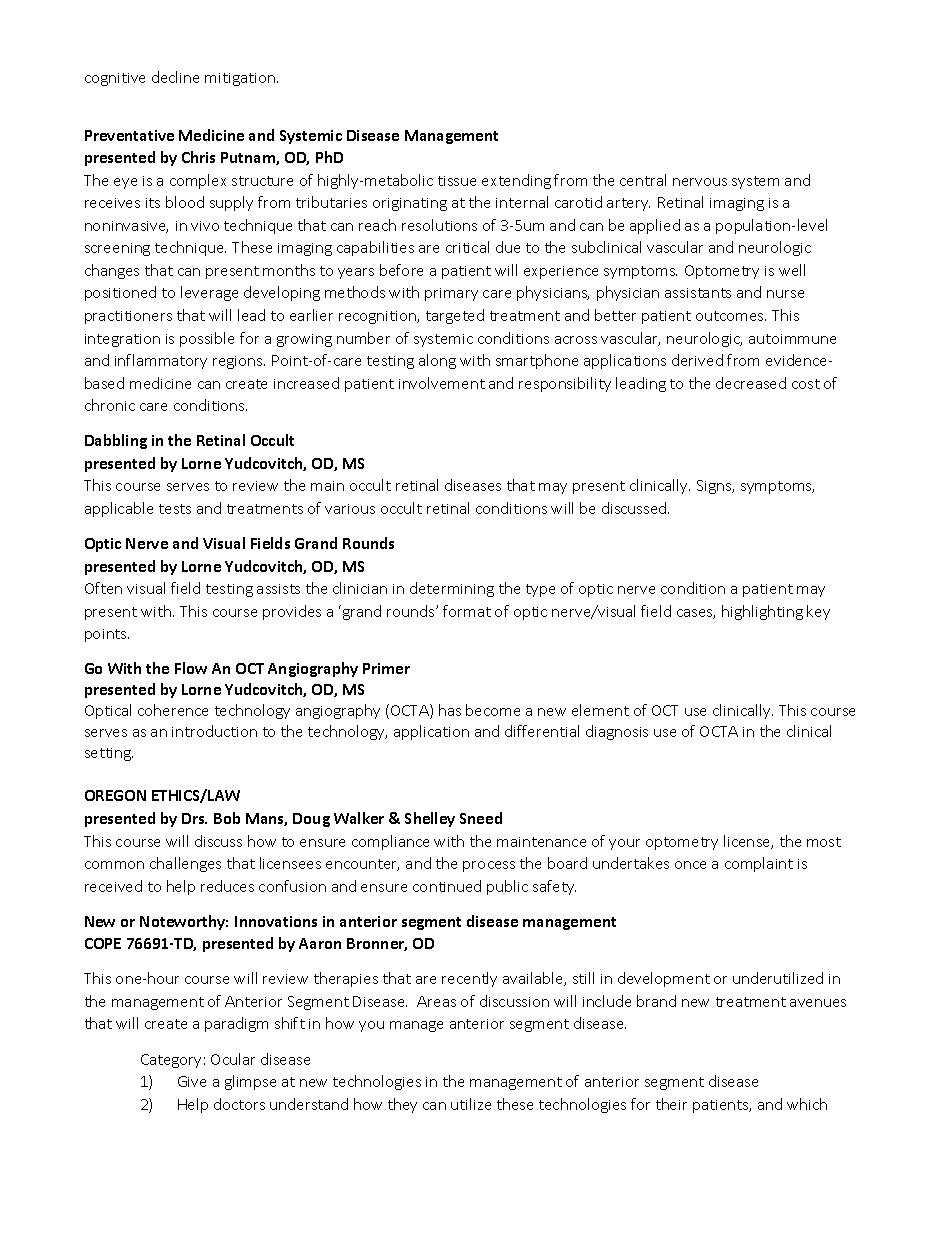  I want to click on nervous, so click(700, 182).
